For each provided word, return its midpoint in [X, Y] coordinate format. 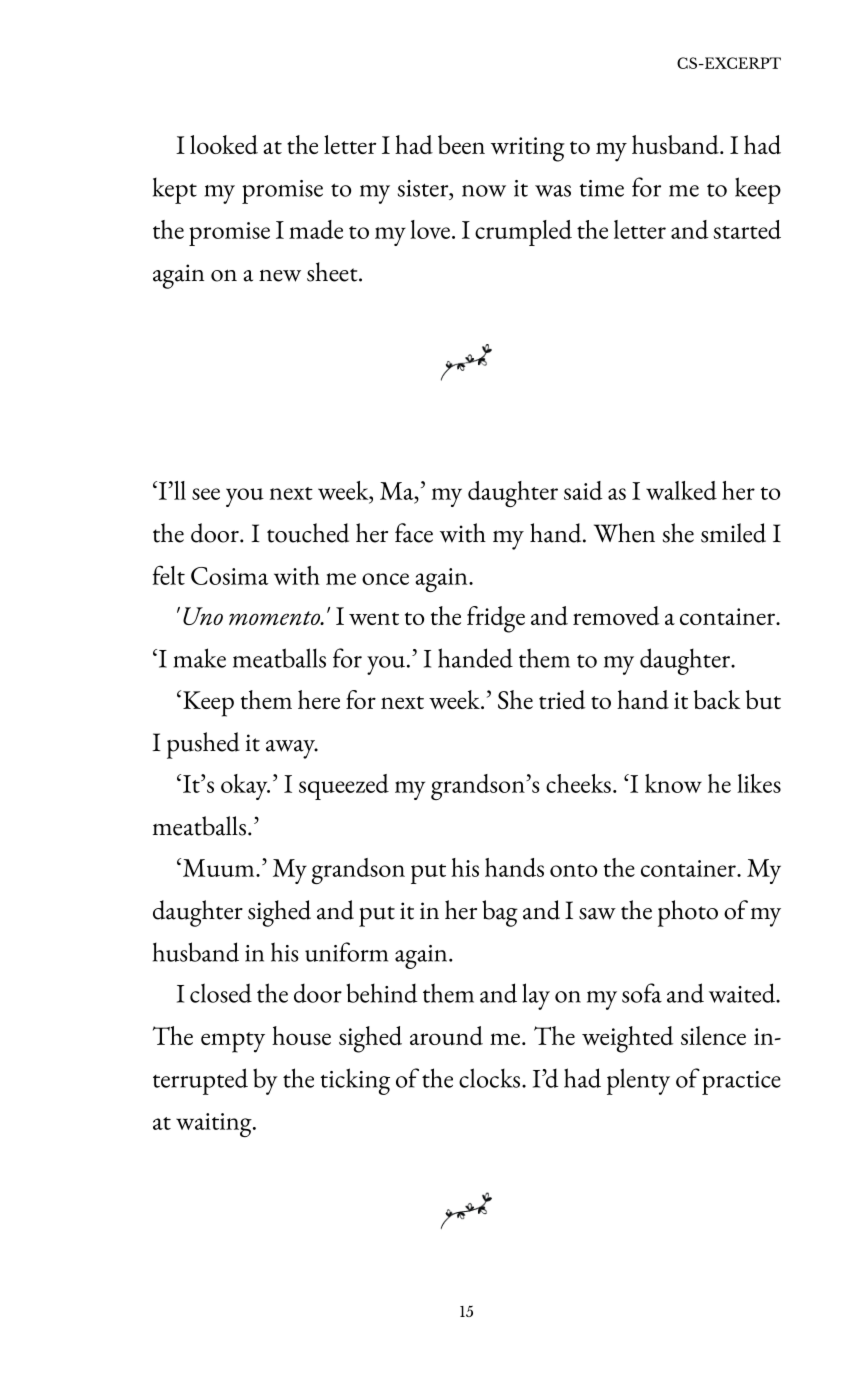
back [717, 699]
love [430, 229]
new [280, 276]
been [461, 144]
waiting [215, 1125]
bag [500, 913]
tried [562, 699]
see [206, 494]
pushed [203, 745]
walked [681, 490]
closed [221, 993]
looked [224, 144]
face [414, 533]
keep [758, 190]
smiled [733, 533]
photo [688, 913]
